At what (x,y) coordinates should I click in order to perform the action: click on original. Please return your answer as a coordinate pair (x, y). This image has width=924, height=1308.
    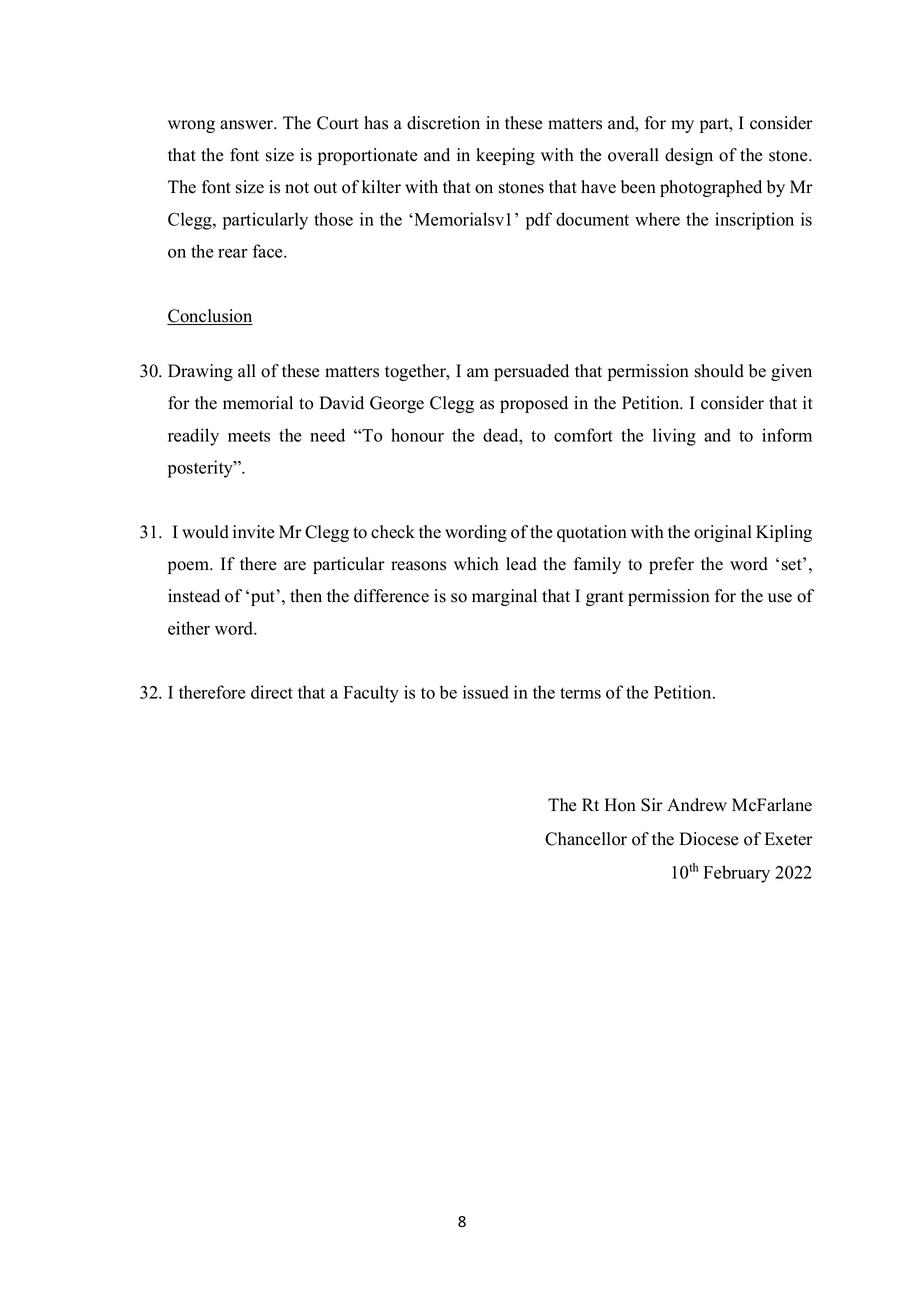
    Looking at the image, I should click on (723, 533).
